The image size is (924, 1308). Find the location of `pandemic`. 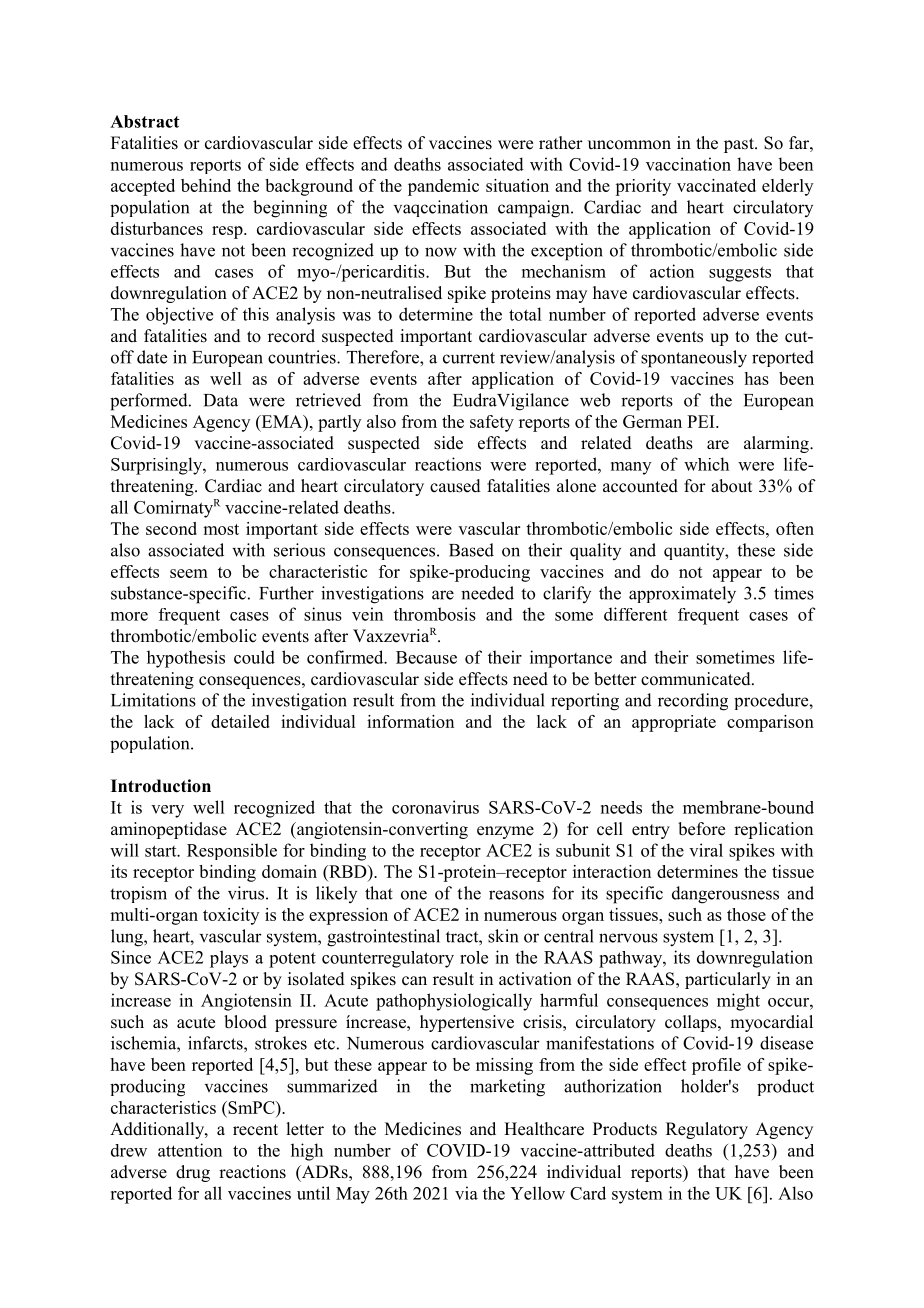

pandemic is located at coordinates (443, 187).
